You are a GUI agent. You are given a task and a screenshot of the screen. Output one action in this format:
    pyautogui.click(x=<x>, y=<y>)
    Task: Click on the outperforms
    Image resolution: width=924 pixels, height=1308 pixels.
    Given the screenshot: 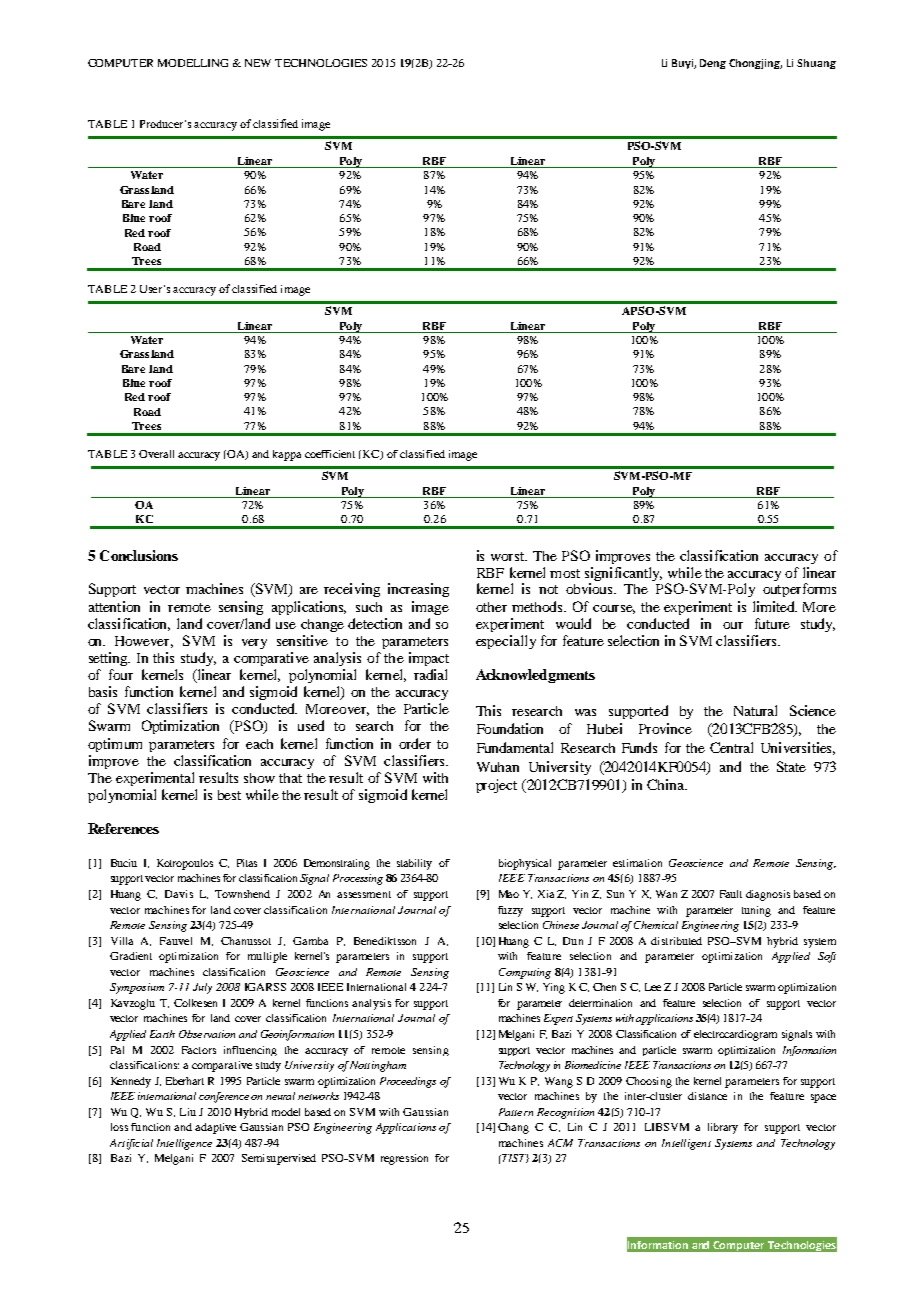 What is the action you would take?
    pyautogui.click(x=799, y=590)
